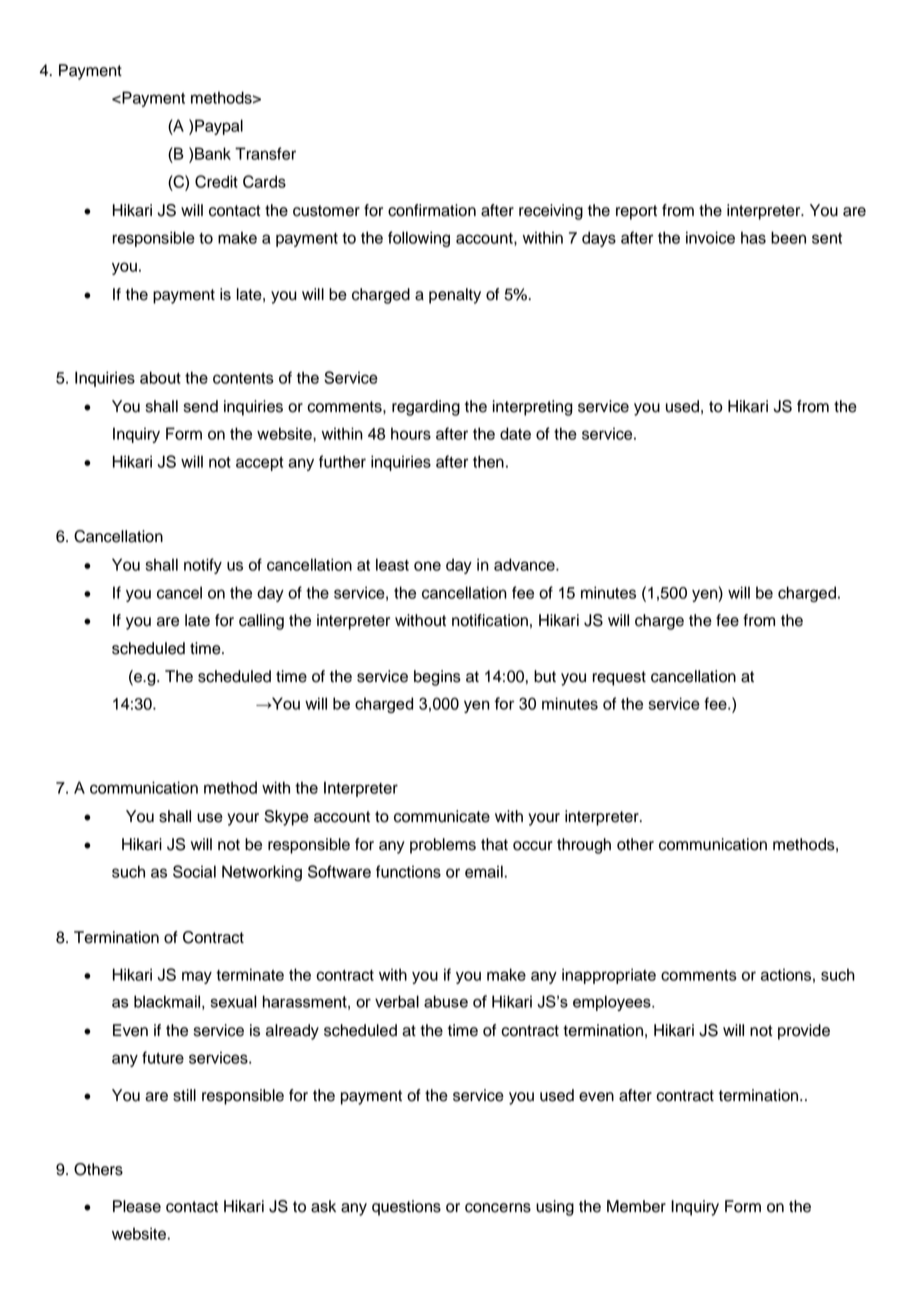  What do you see at coordinates (260, 464) in the screenshot?
I see `accept` at bounding box center [260, 464].
